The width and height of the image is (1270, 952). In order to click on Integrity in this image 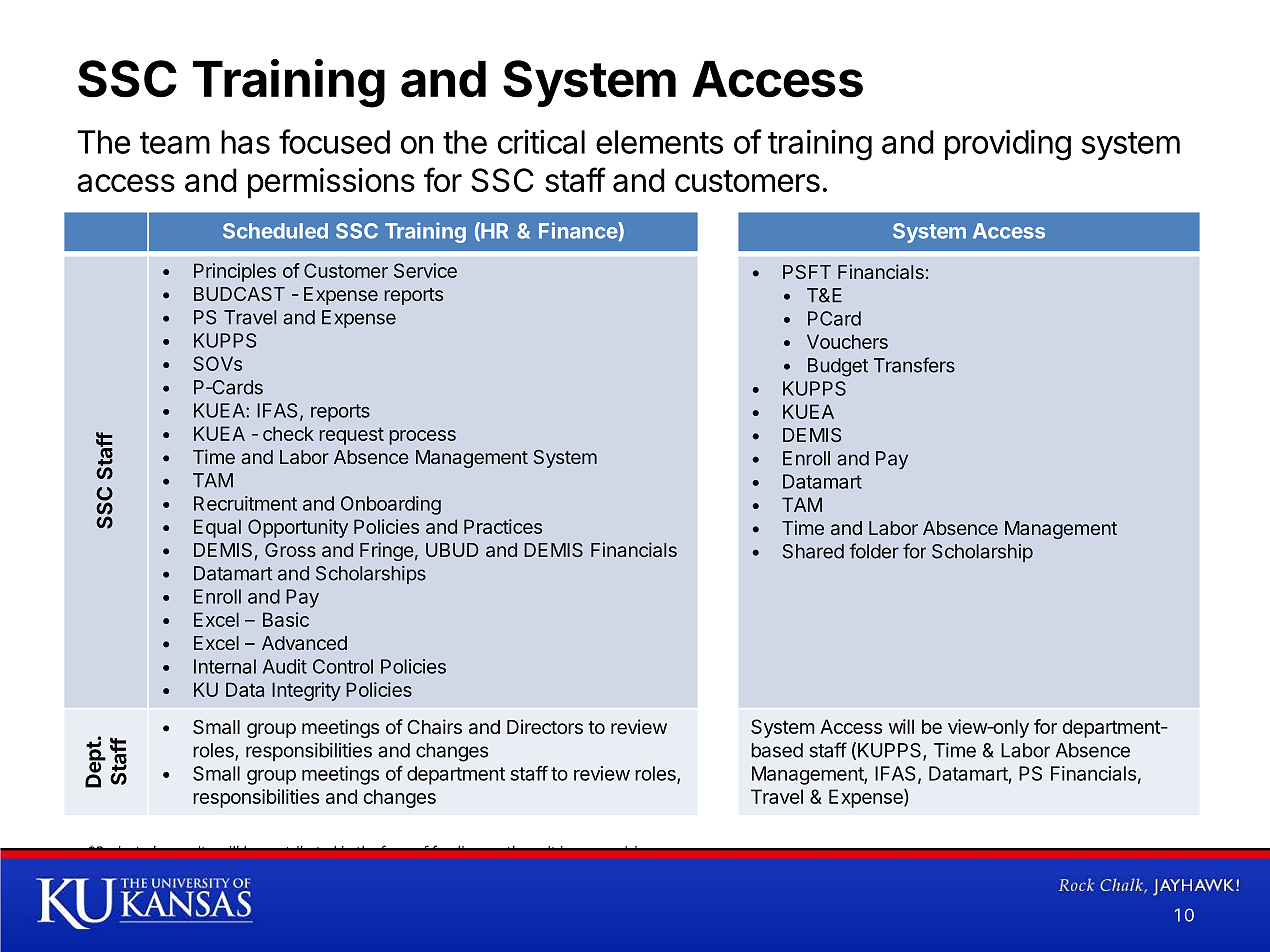, I will do `click(306, 691)`.
